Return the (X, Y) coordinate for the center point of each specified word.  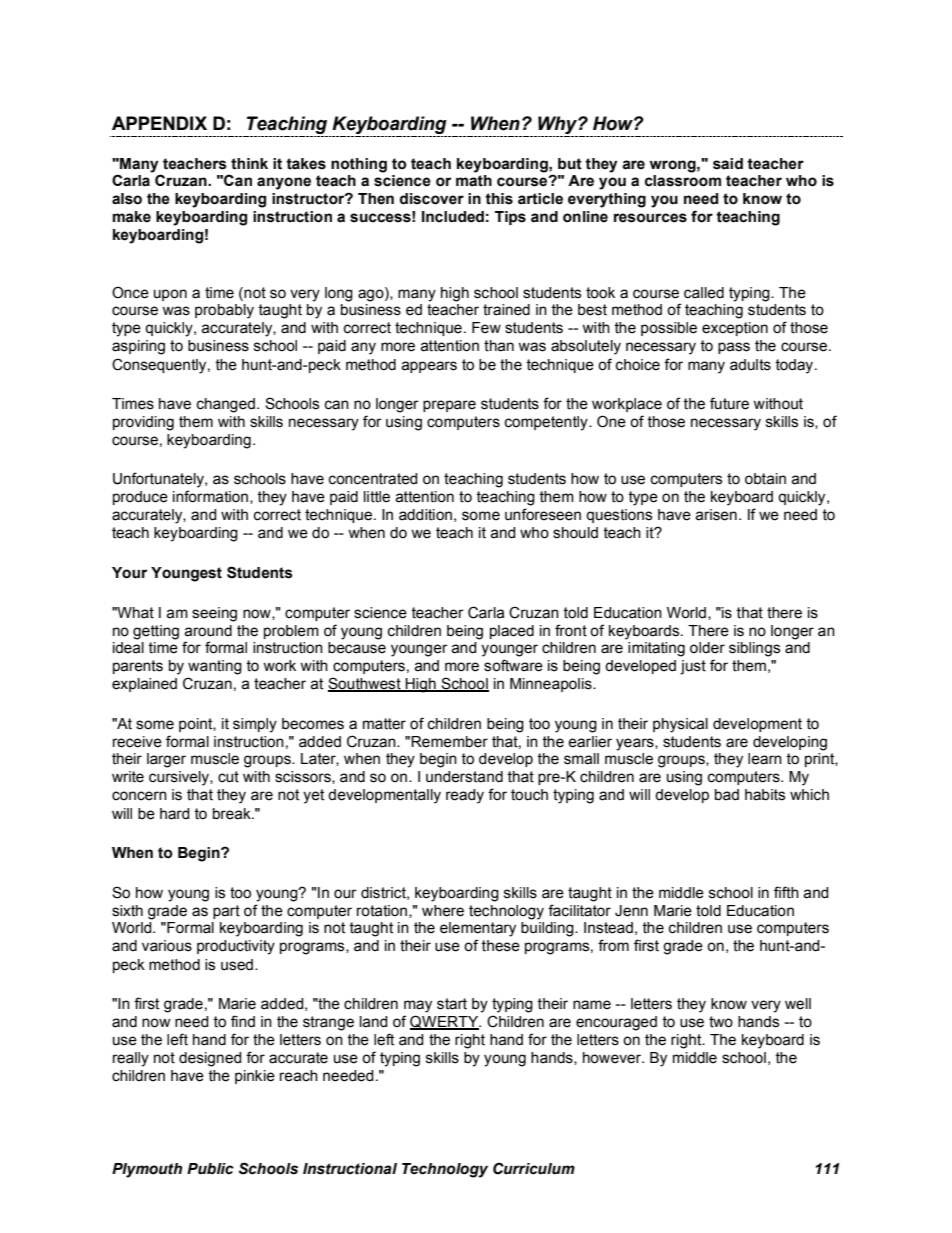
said (728, 164)
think (249, 164)
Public (210, 1169)
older (707, 648)
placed (512, 632)
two (721, 1022)
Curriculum (534, 1168)
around (208, 631)
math (474, 181)
